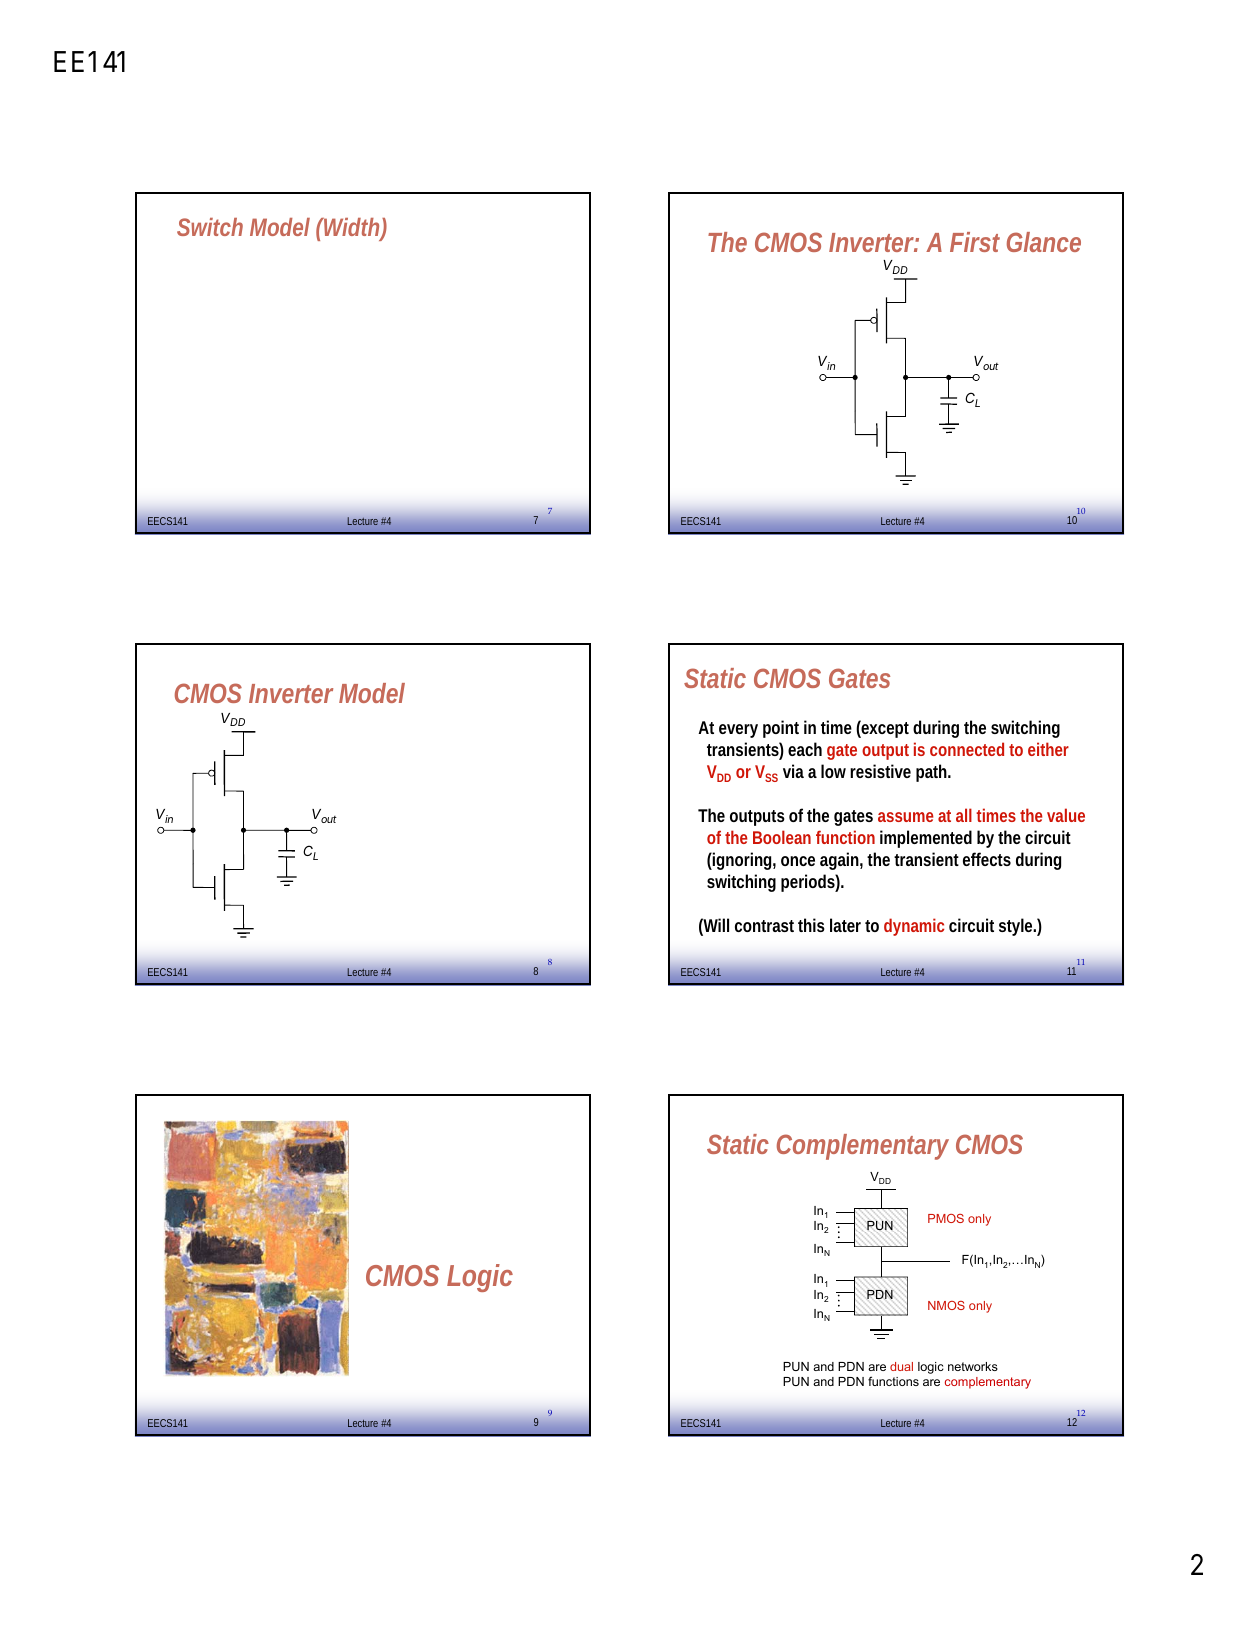  Describe the element at coordinates (1017, 927) in the screenshot. I see `style` at that location.
